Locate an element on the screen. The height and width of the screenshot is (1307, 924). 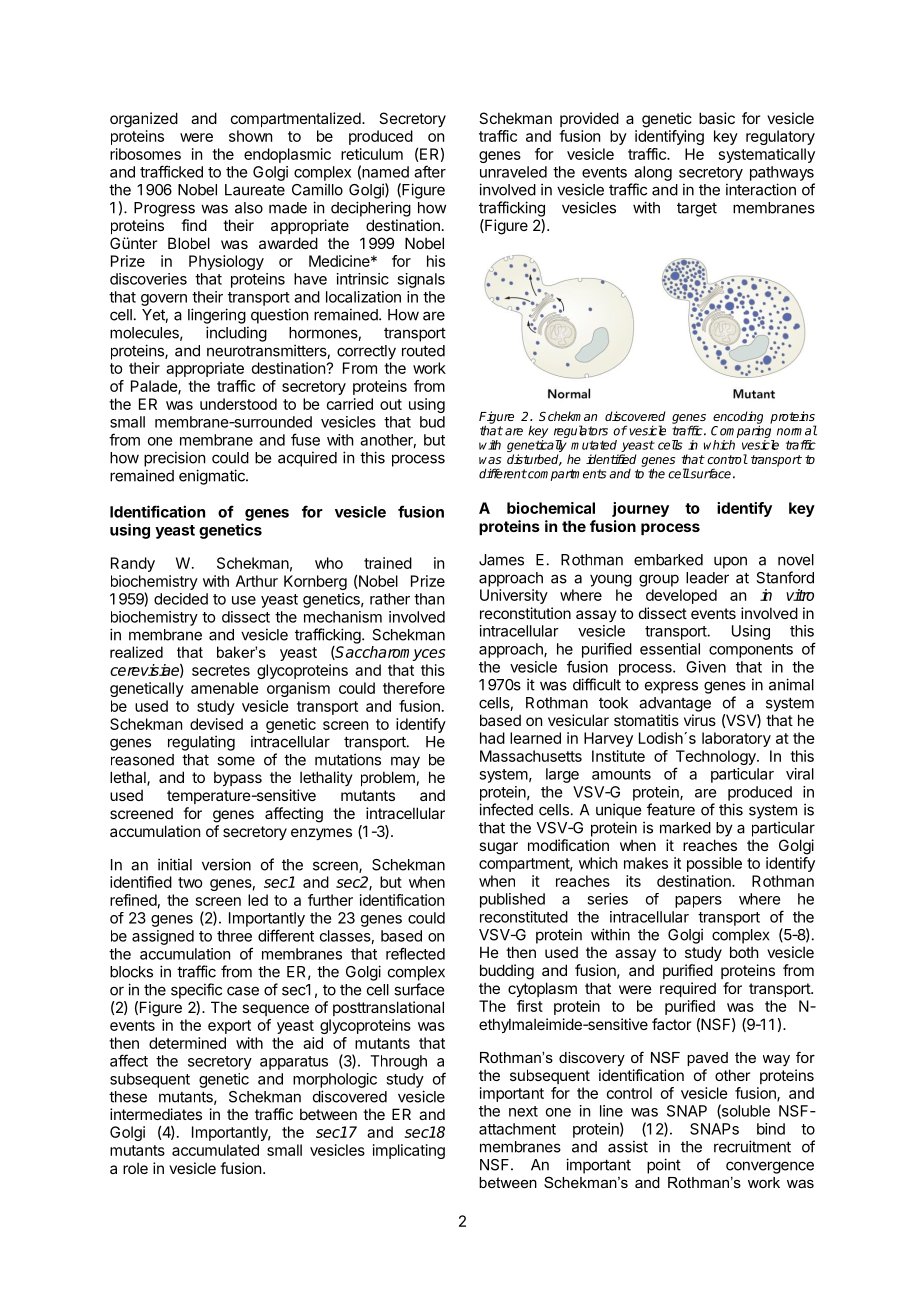
after is located at coordinates (430, 171).
